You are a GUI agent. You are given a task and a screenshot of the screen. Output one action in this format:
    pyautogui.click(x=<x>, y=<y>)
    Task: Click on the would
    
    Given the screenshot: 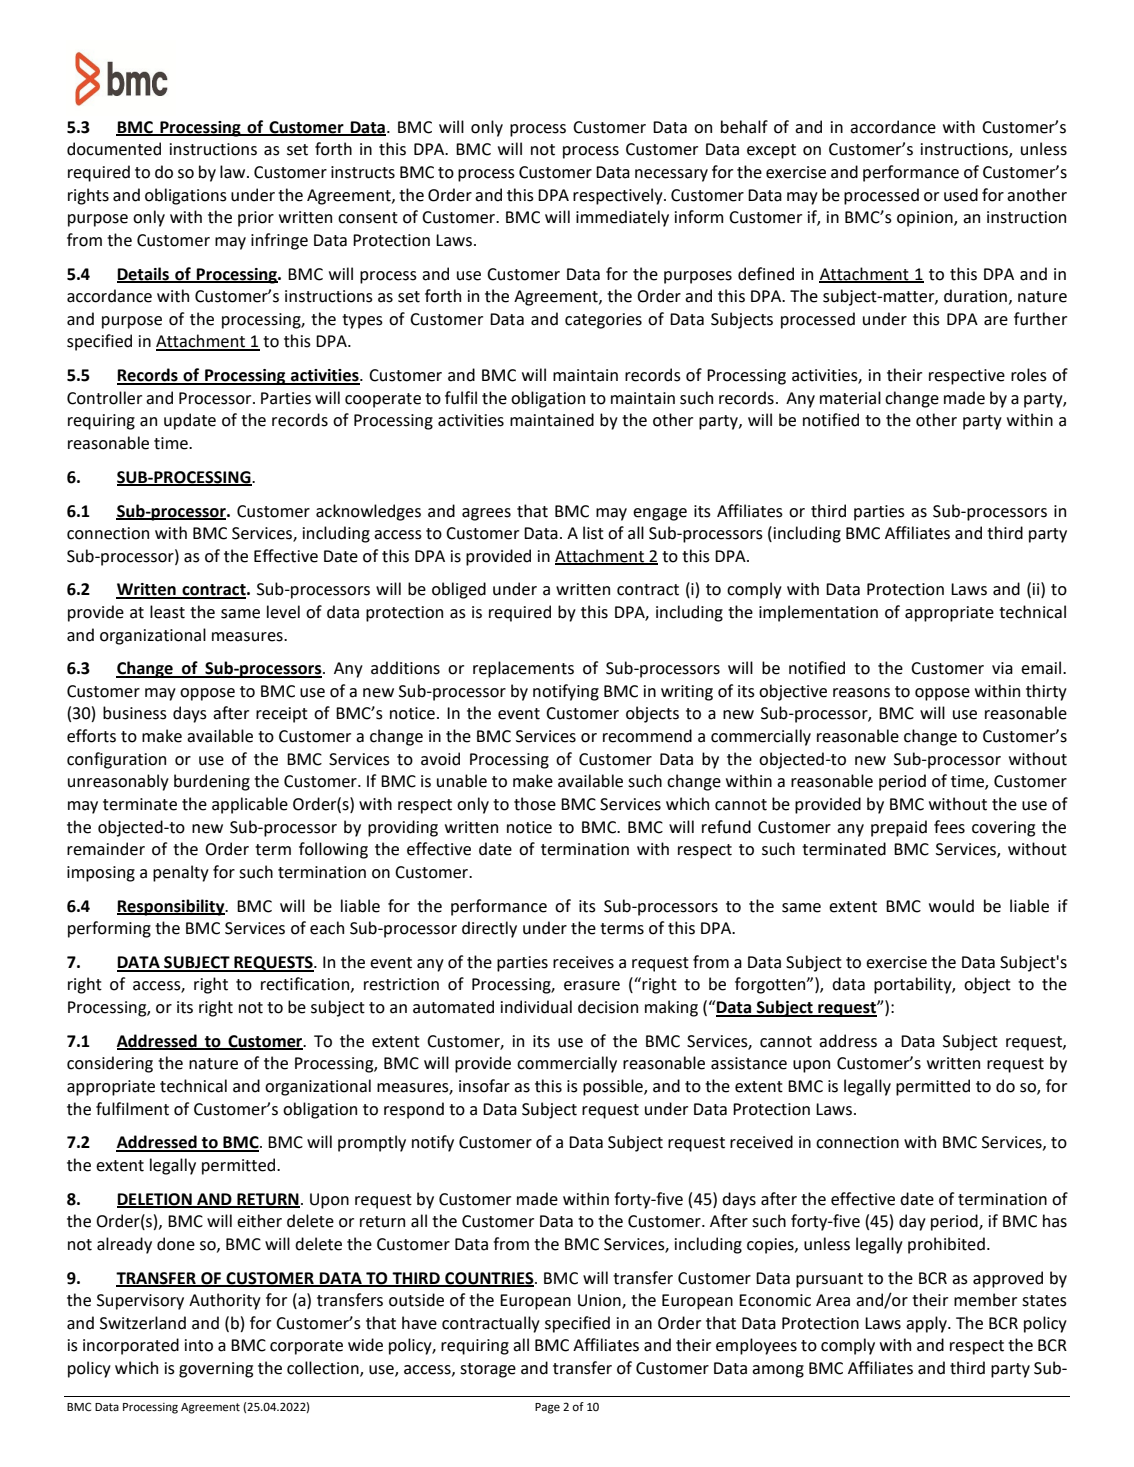 What is the action you would take?
    pyautogui.click(x=951, y=906)
